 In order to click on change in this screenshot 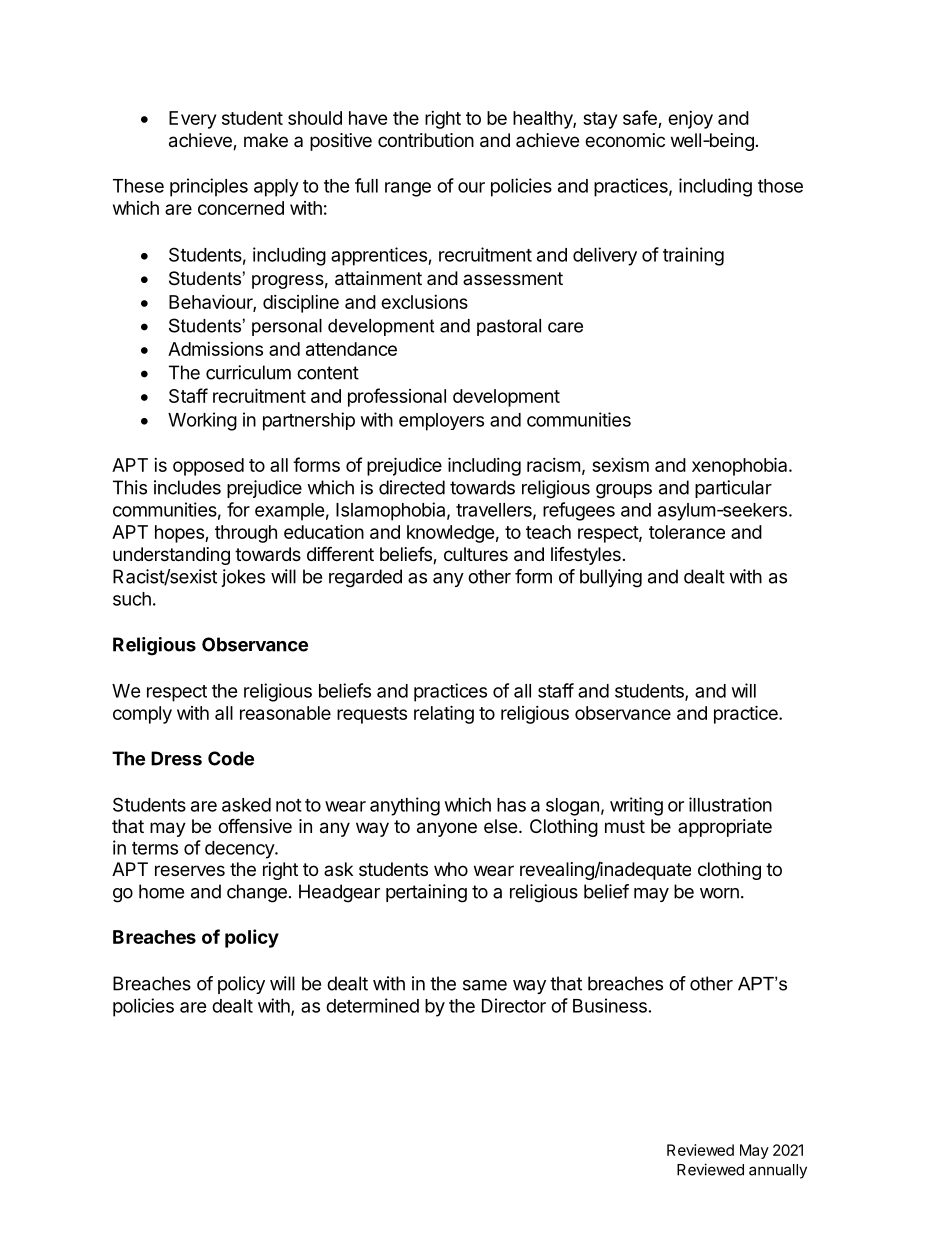, I will do `click(257, 893)`.
